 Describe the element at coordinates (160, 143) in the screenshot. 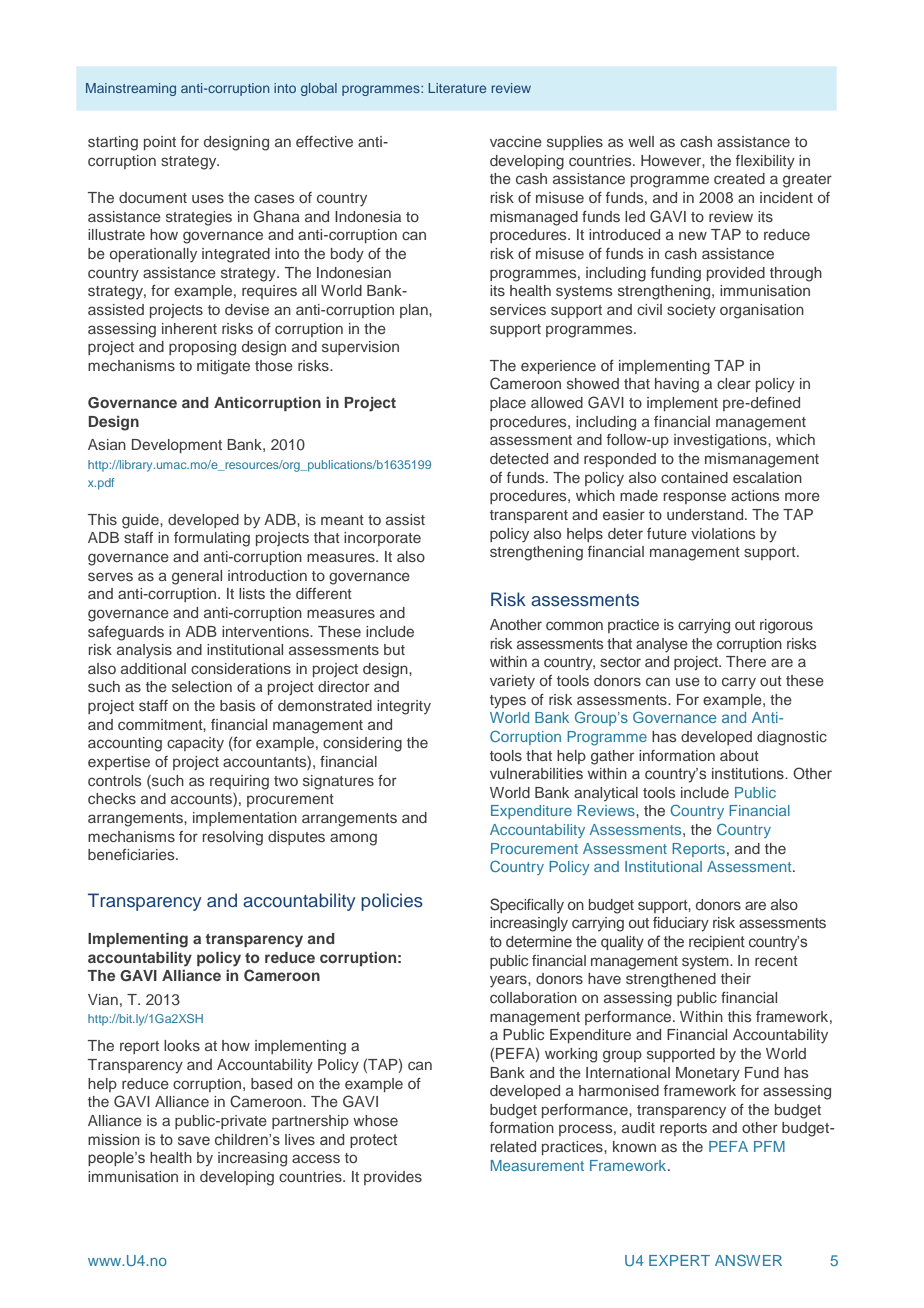

I see `point` at that location.
